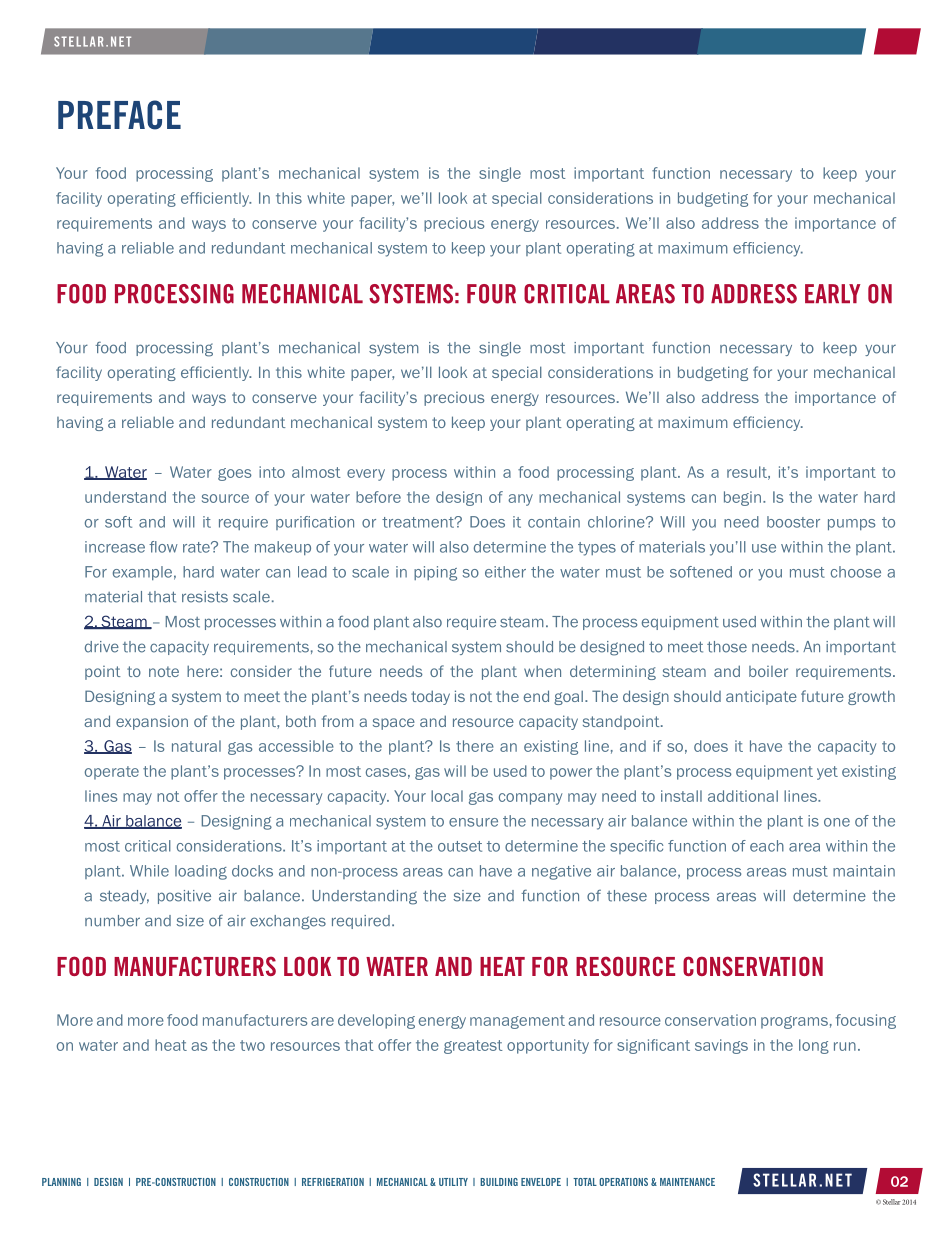 The height and width of the screenshot is (1233, 952). Describe the element at coordinates (491, 294) in the screenshot. I see `FOUR` at that location.
